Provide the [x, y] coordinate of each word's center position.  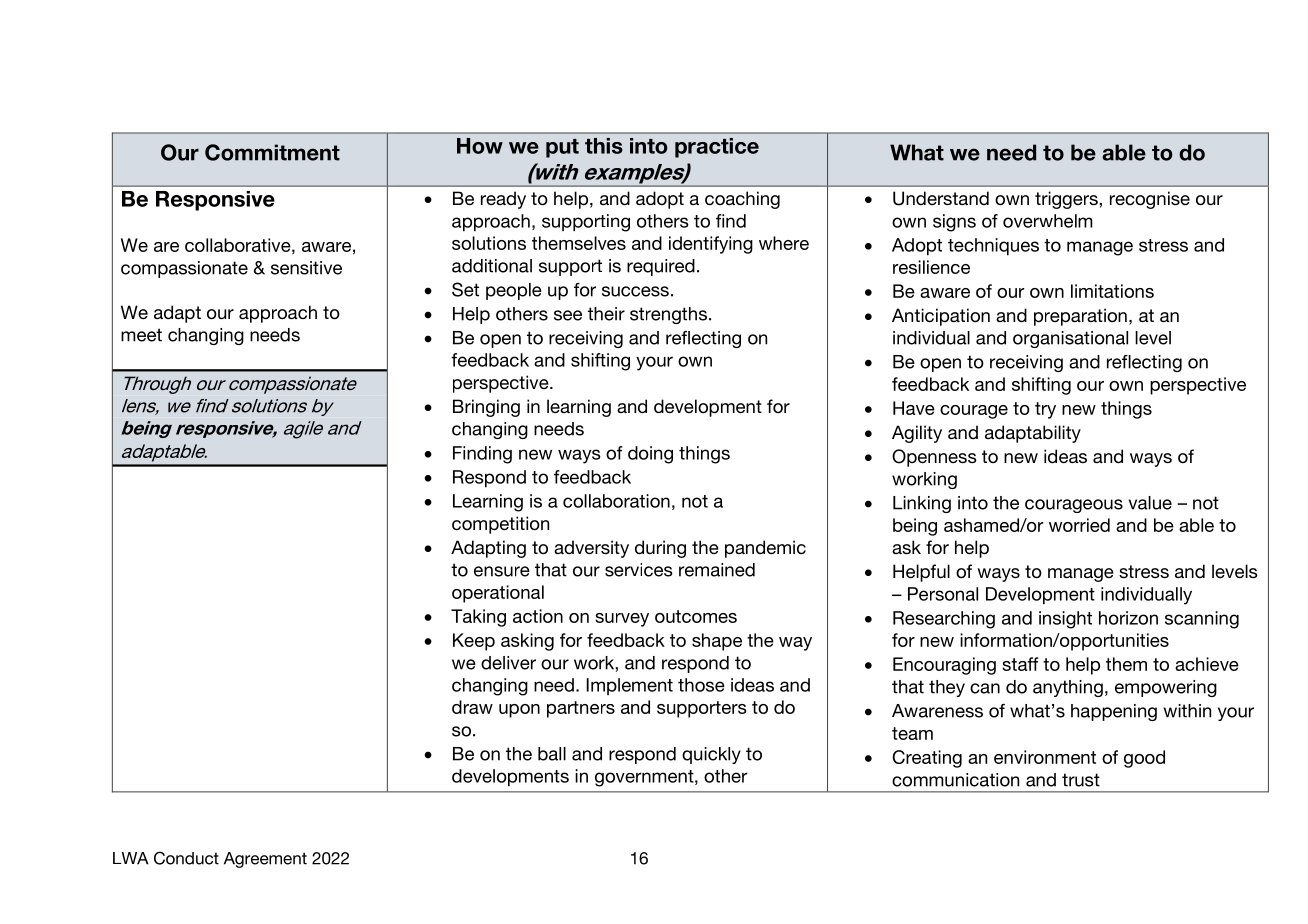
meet [141, 335]
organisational [1070, 339]
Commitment [272, 152]
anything [1068, 688]
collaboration [616, 501]
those [701, 685]
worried [1079, 525]
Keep [474, 642]
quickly [711, 755]
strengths [668, 315]
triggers [1067, 200]
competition [500, 525]
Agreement [265, 860]
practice [717, 148]
